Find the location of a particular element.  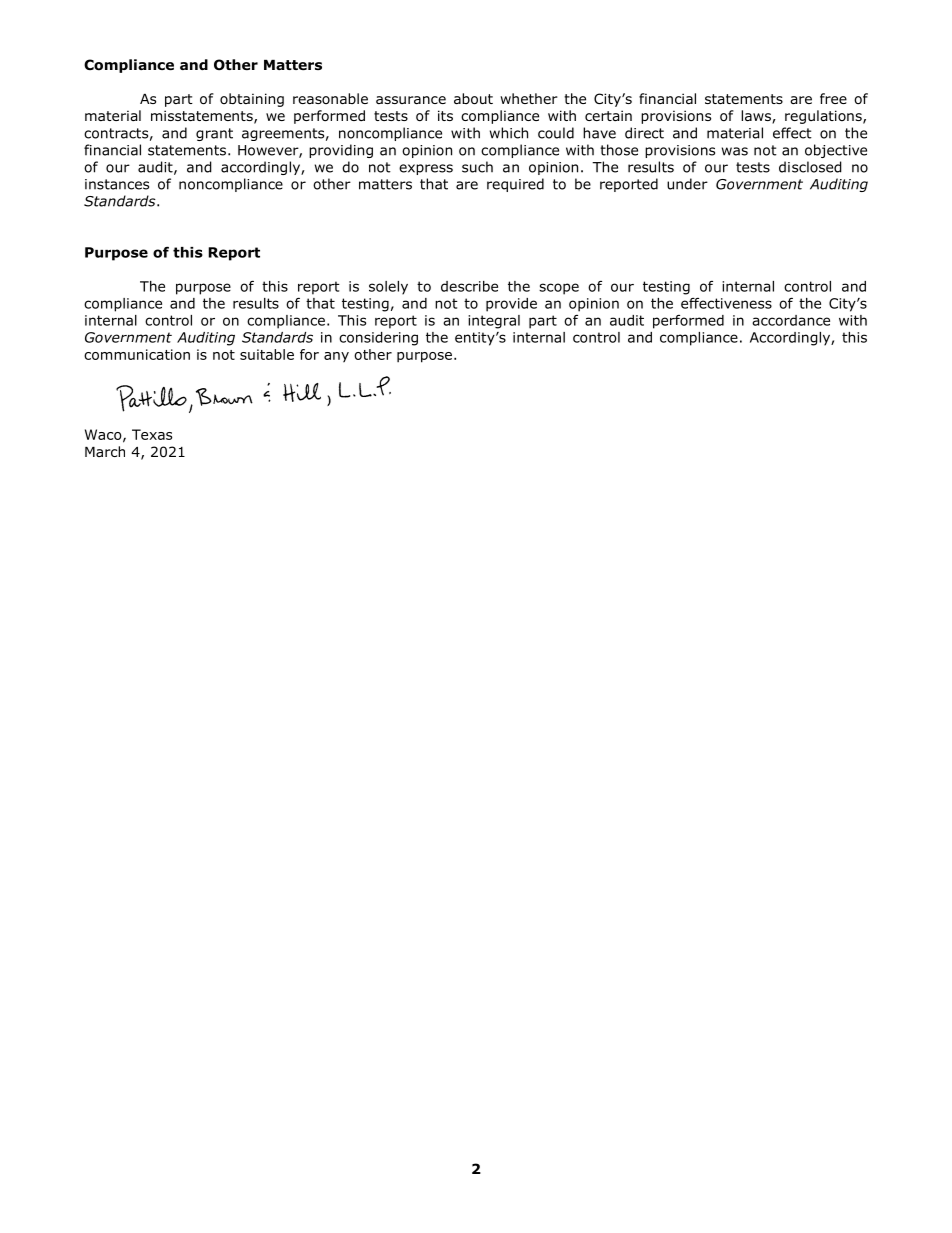

Texas is located at coordinates (152, 434).
